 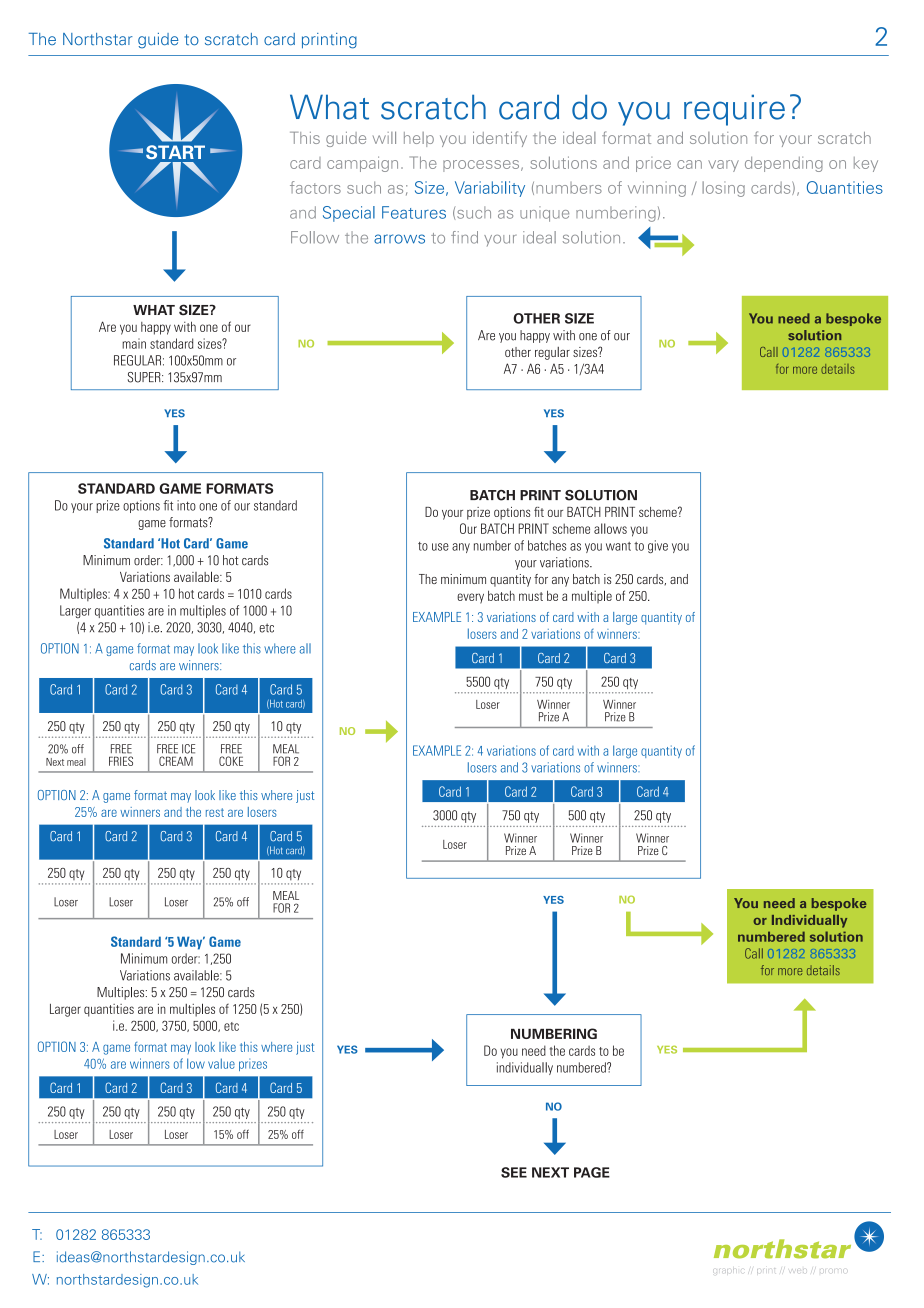 I want to click on depending, so click(x=784, y=164).
